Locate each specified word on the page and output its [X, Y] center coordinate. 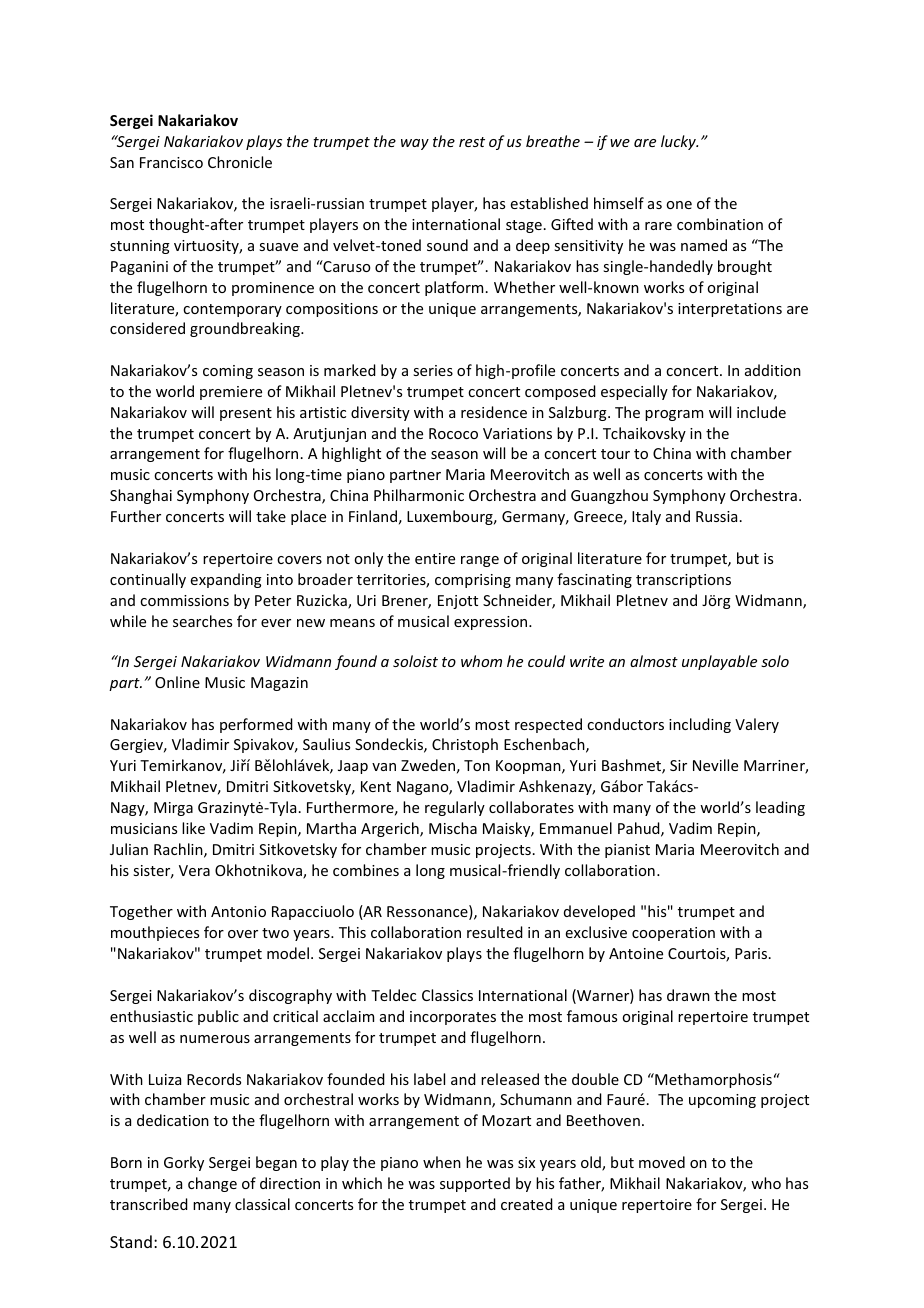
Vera [194, 870]
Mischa [453, 828]
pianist [627, 851]
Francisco [171, 162]
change [212, 1184]
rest [472, 142]
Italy [646, 517]
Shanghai [141, 496]
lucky [679, 142]
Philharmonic [419, 495]
